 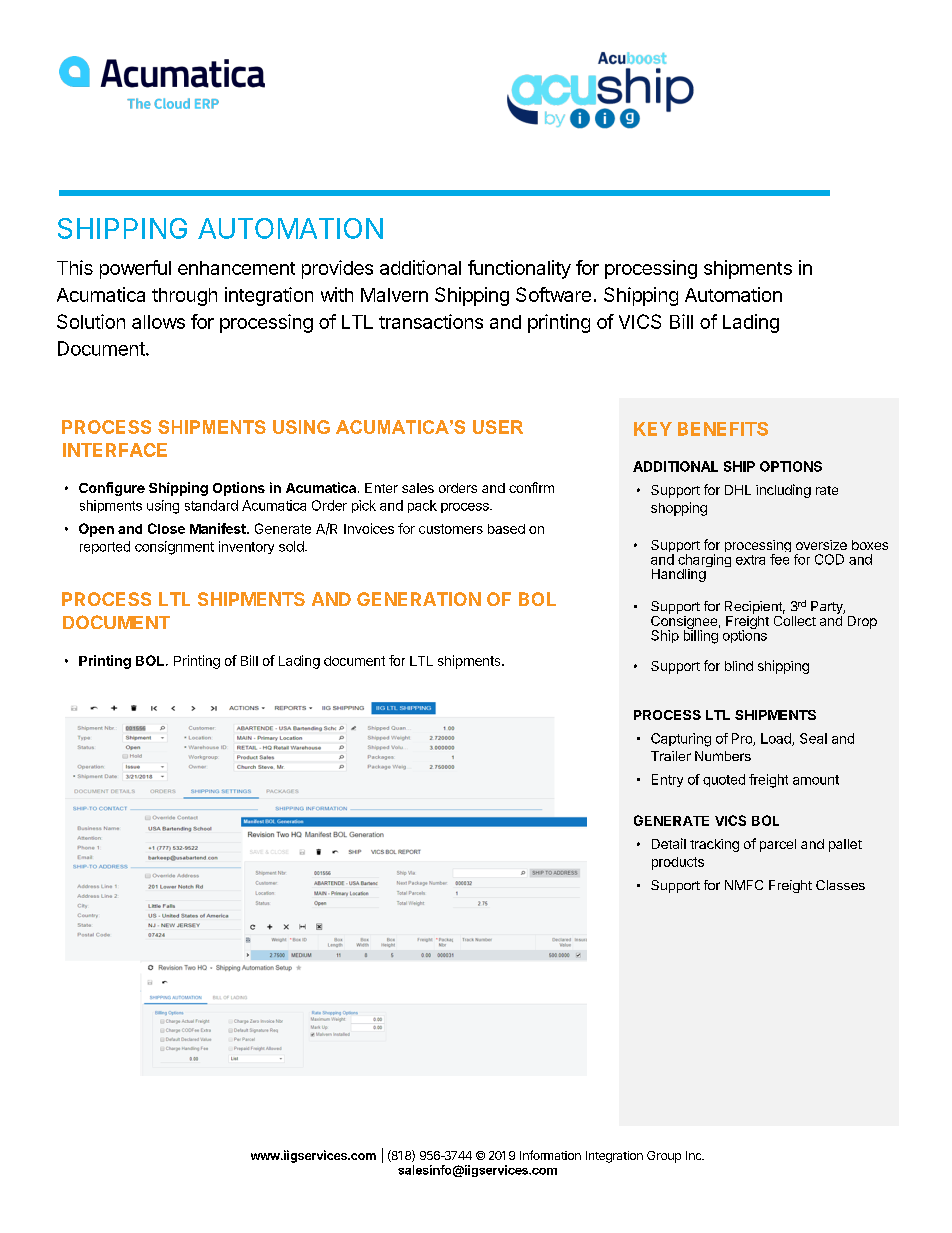 What do you see at coordinates (664, 1157) in the document?
I see `Group` at bounding box center [664, 1157].
